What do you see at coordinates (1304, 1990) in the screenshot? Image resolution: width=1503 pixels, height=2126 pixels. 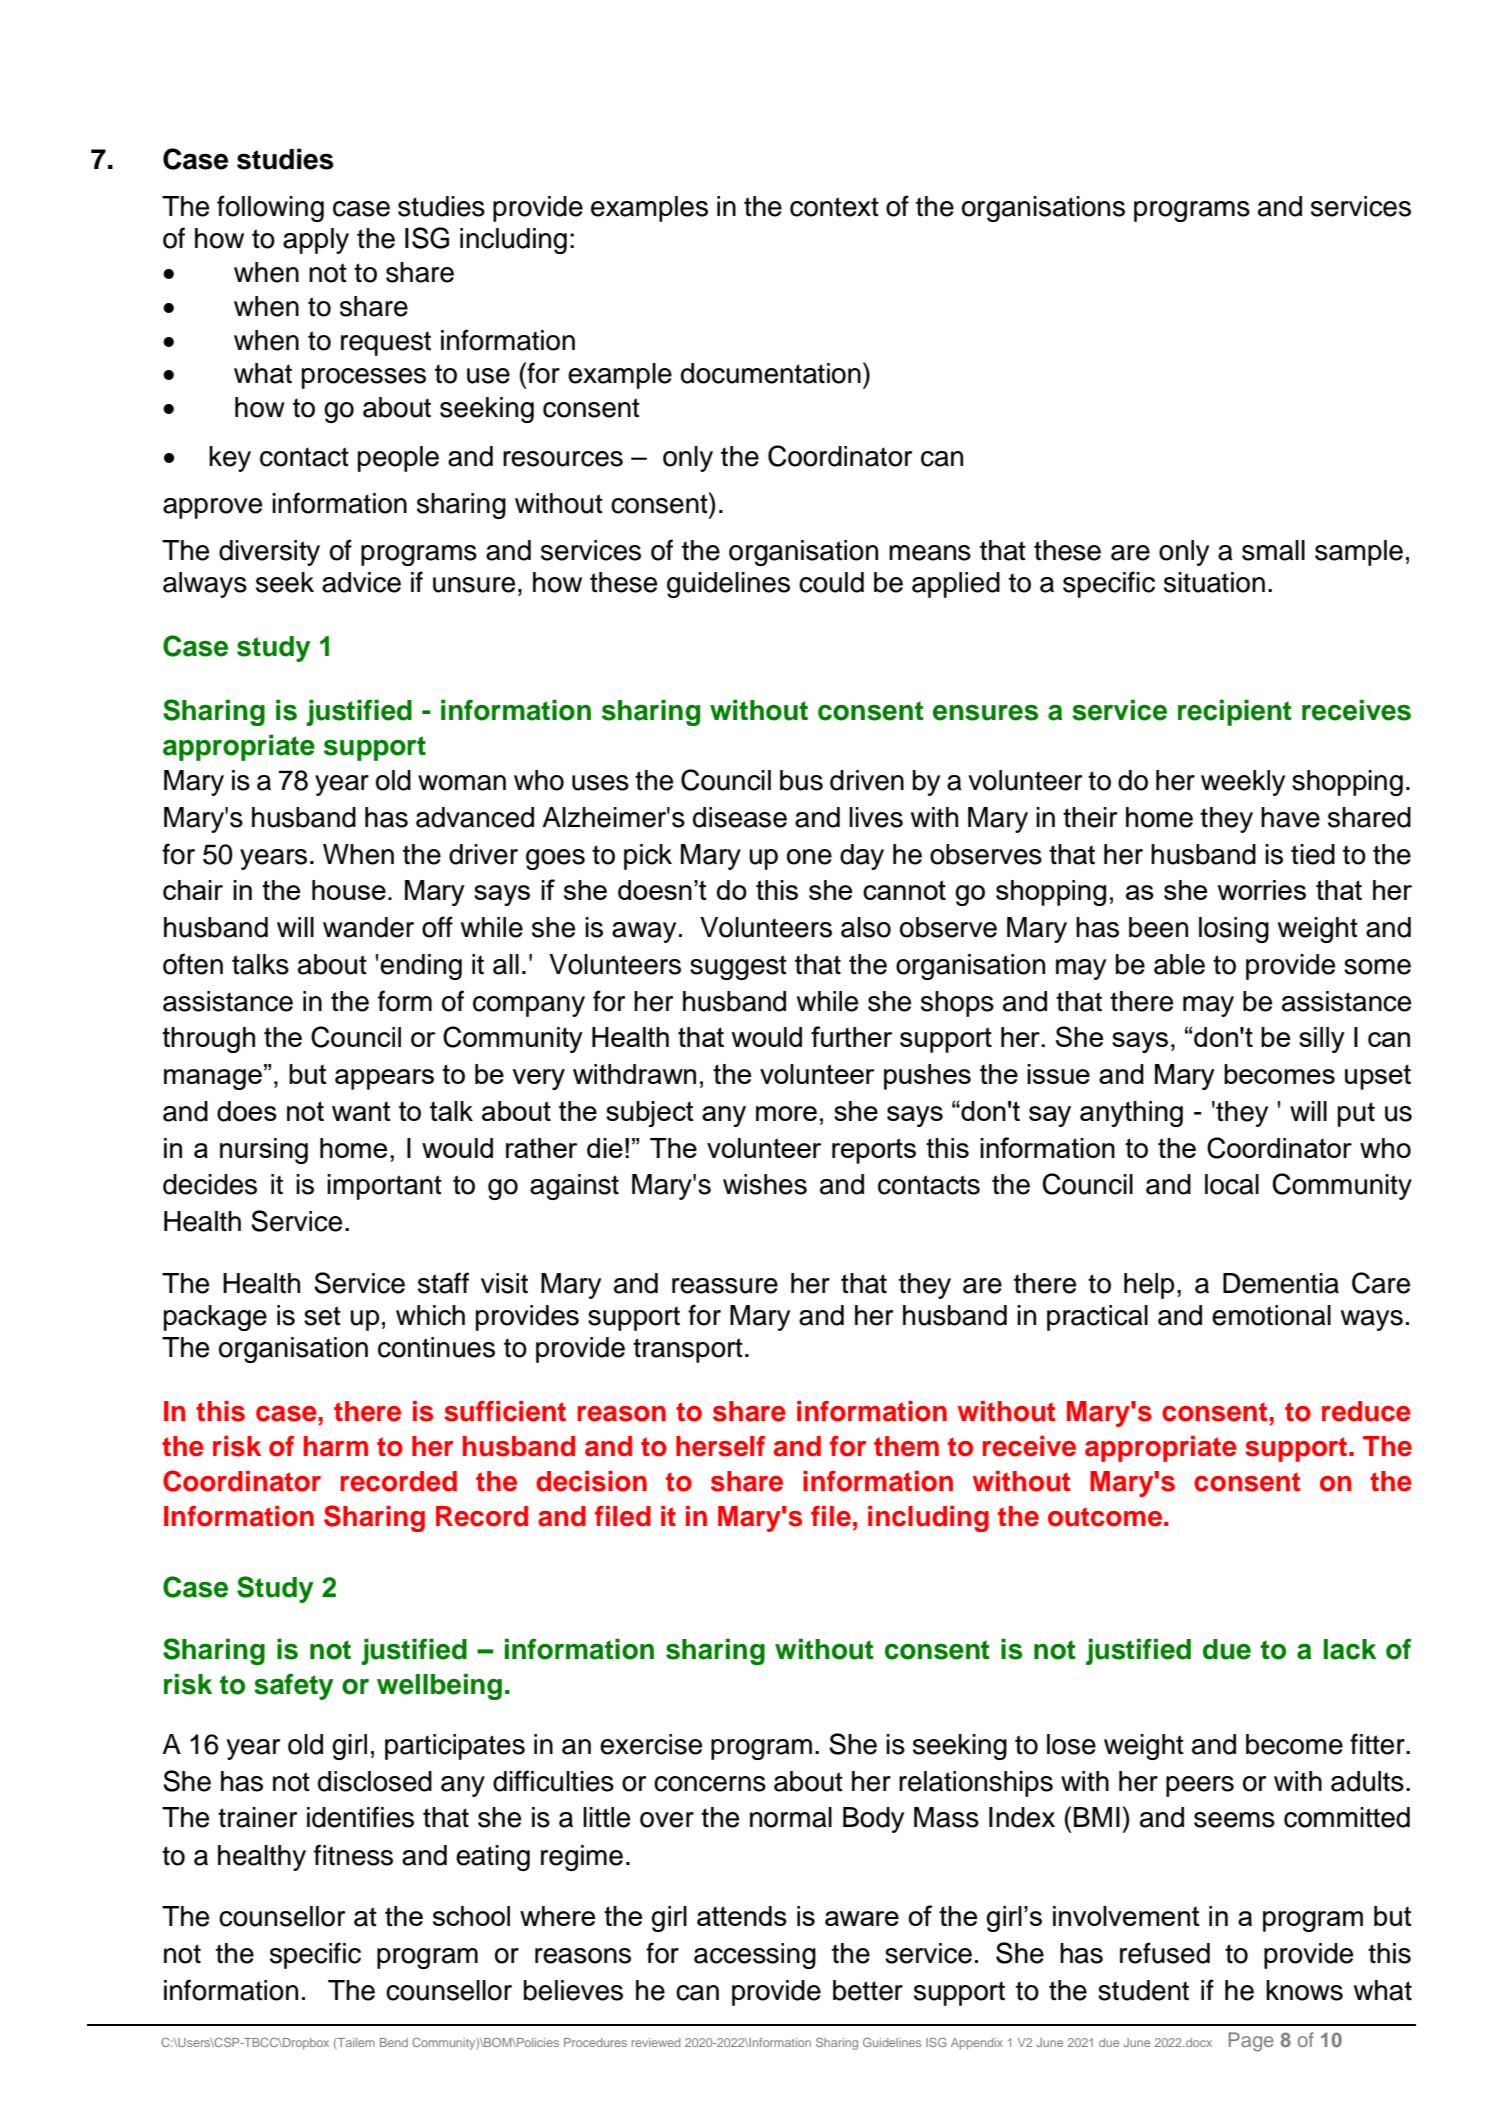 I see `knows` at bounding box center [1304, 1990].
